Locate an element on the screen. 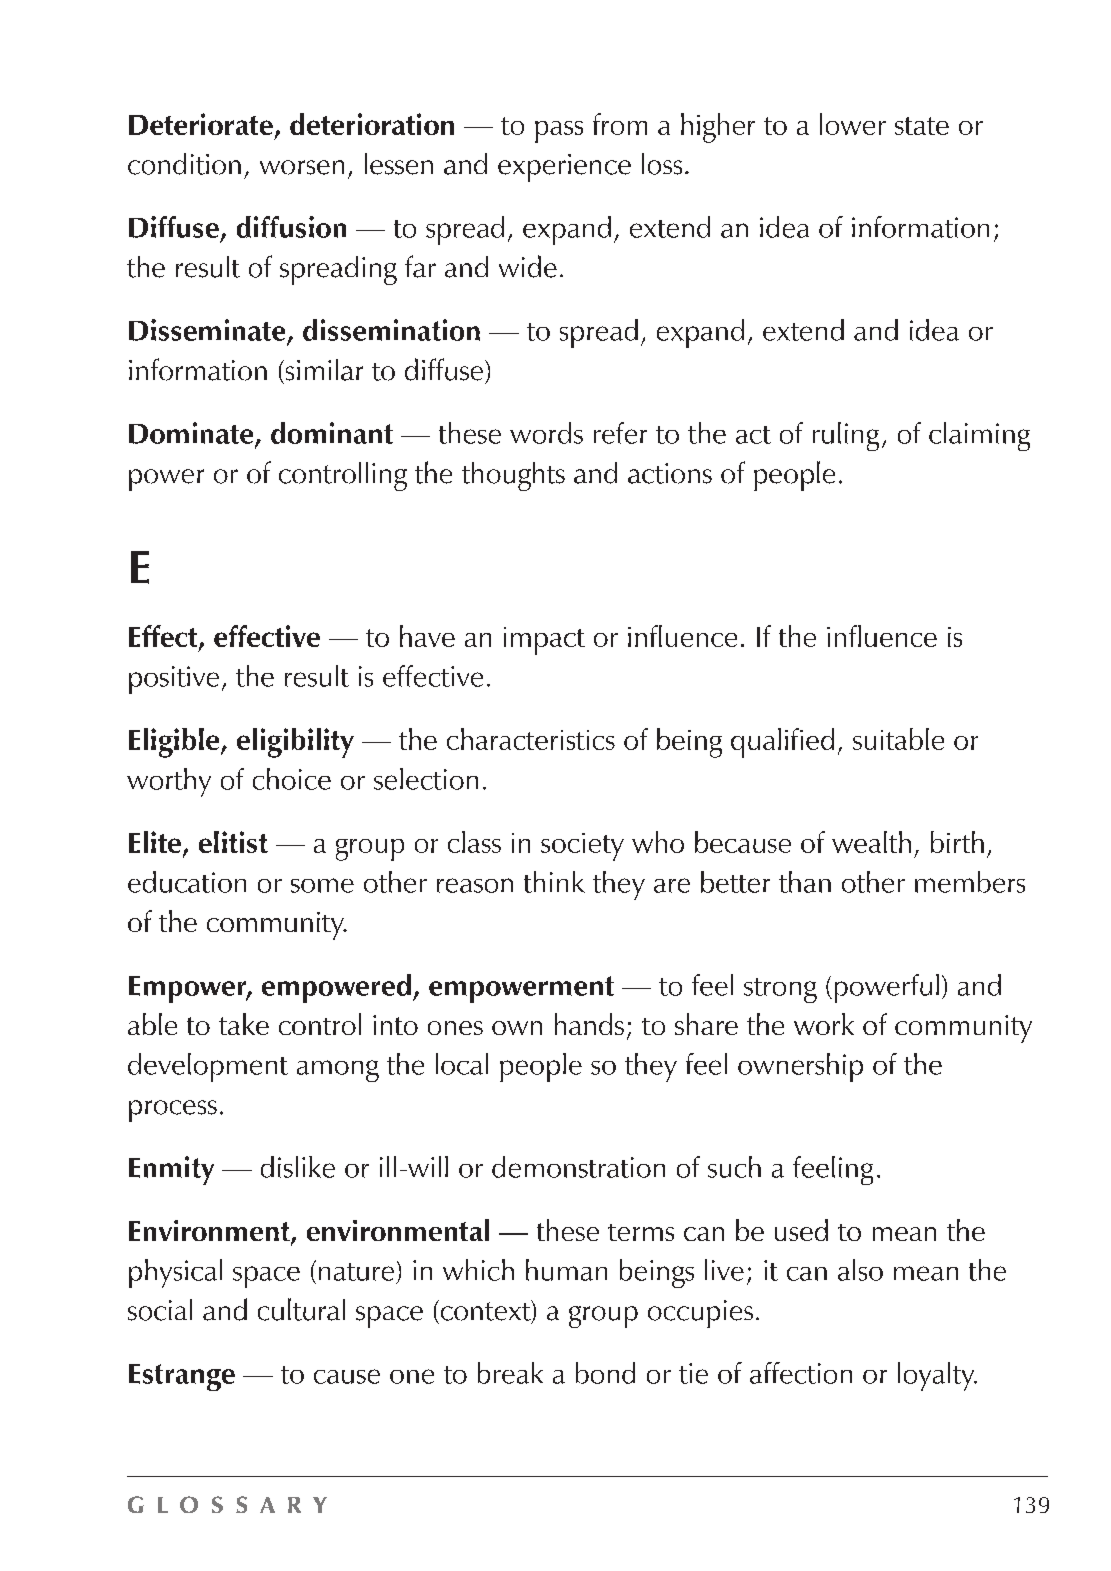 This screenshot has height=1571, width=1111. experience is located at coordinates (564, 168).
